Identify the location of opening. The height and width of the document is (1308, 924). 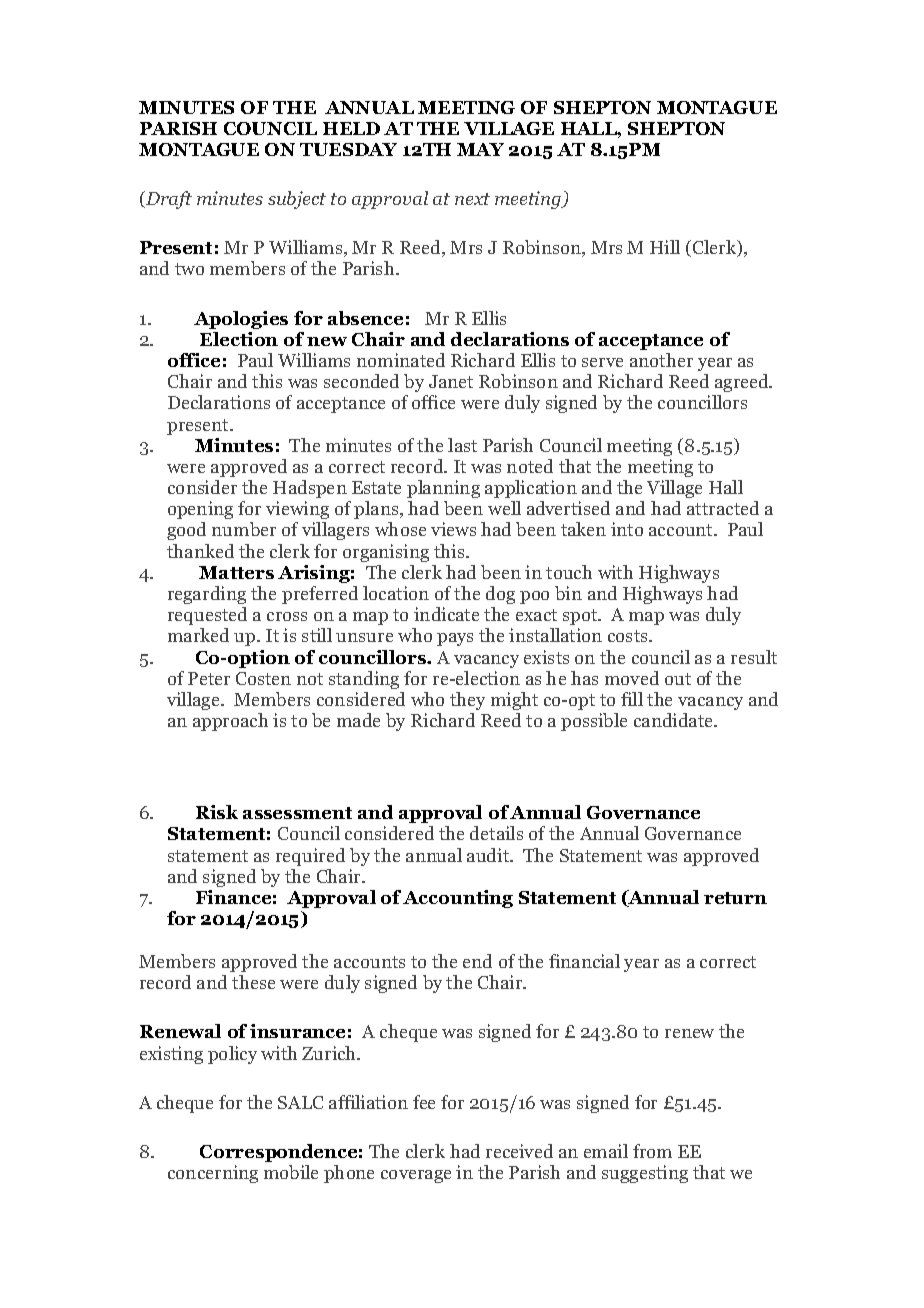
(200, 510).
